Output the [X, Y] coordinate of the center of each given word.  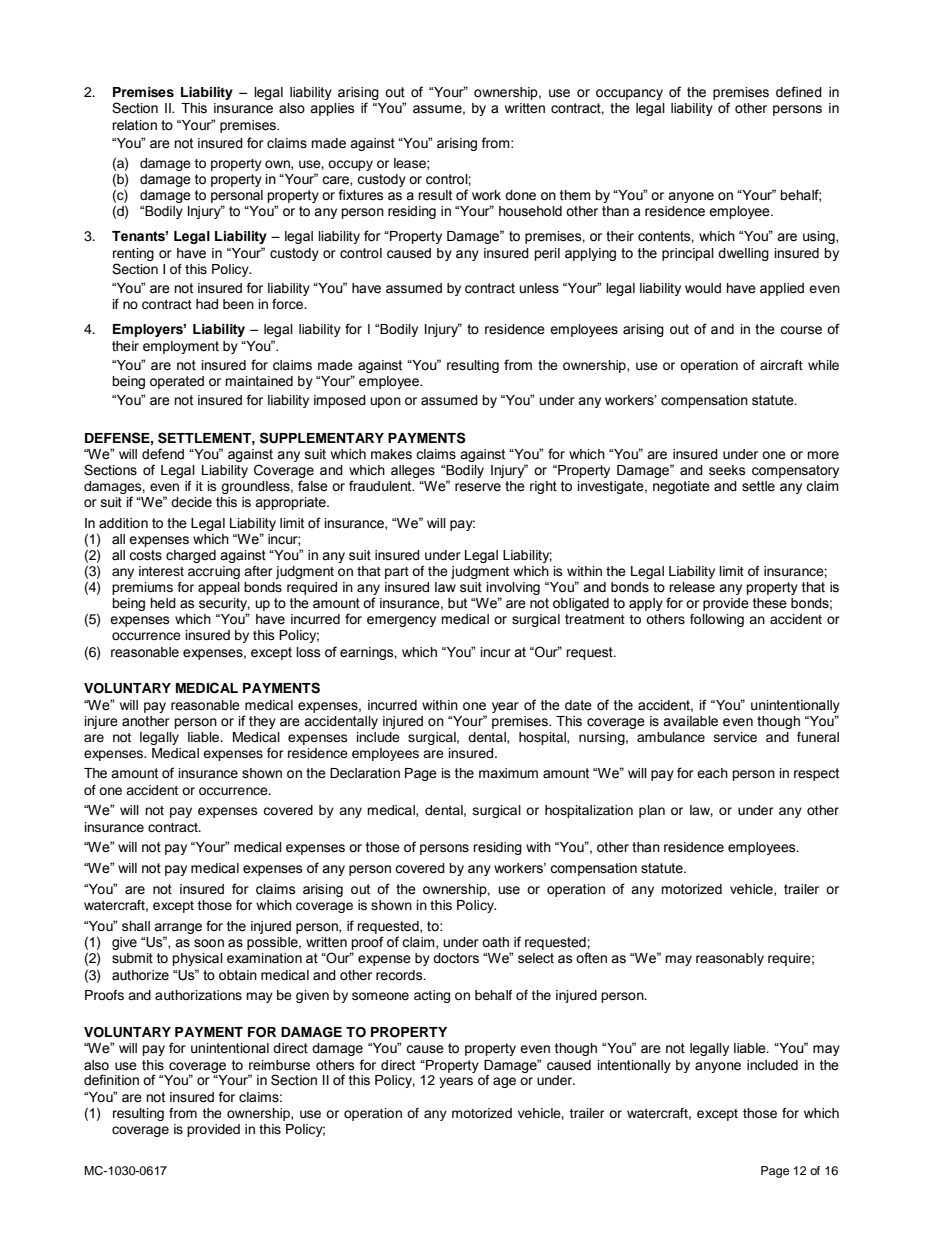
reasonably [730, 959]
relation [134, 125]
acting [432, 996]
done [520, 195]
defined [799, 92]
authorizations [198, 995]
